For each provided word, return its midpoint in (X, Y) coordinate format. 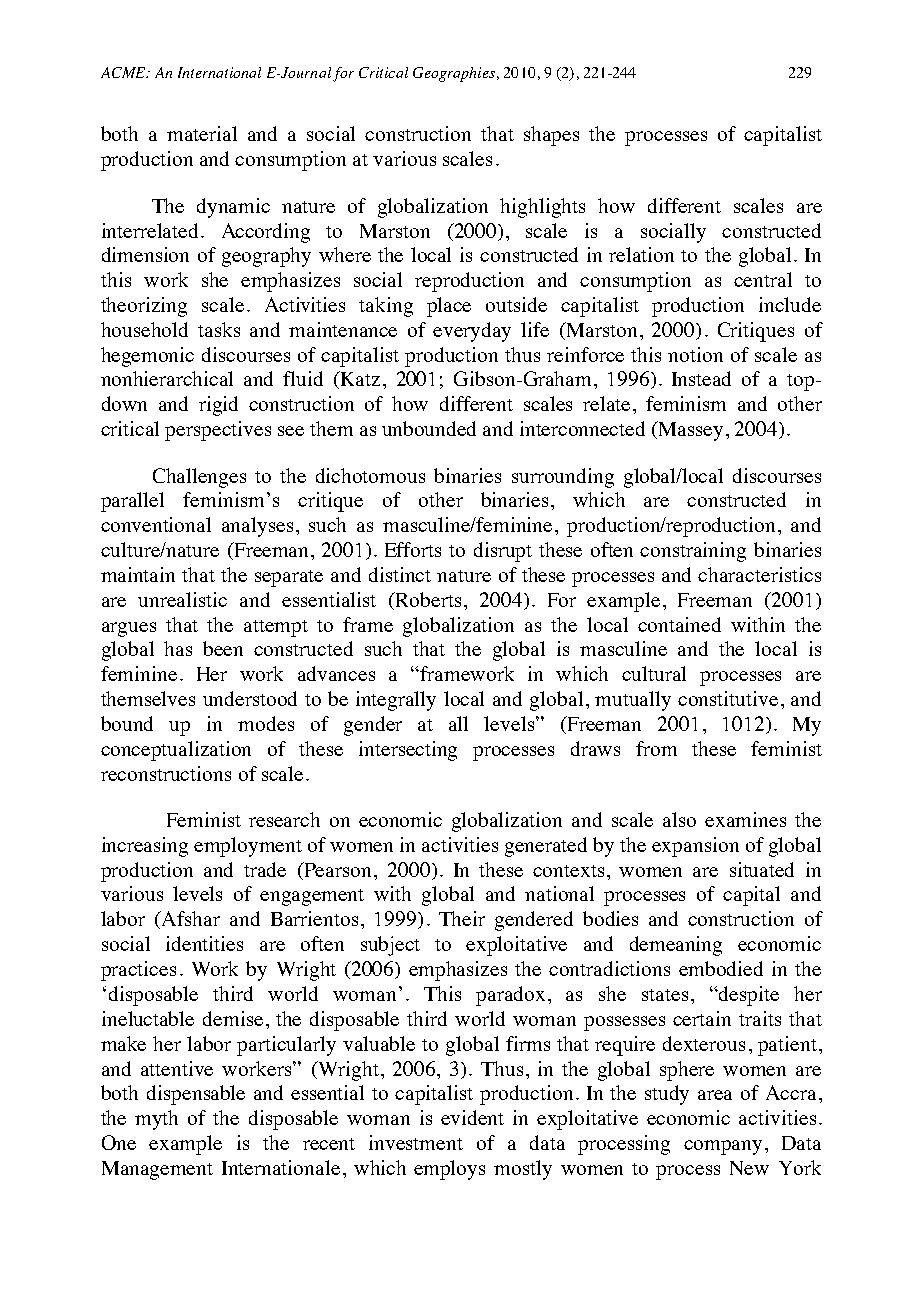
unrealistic (182, 599)
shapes (551, 136)
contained (679, 624)
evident (472, 1117)
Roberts (429, 599)
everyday (472, 332)
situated (762, 869)
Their (462, 918)
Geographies (454, 74)
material (202, 133)
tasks (219, 329)
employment (248, 847)
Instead (701, 378)
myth (156, 1120)
